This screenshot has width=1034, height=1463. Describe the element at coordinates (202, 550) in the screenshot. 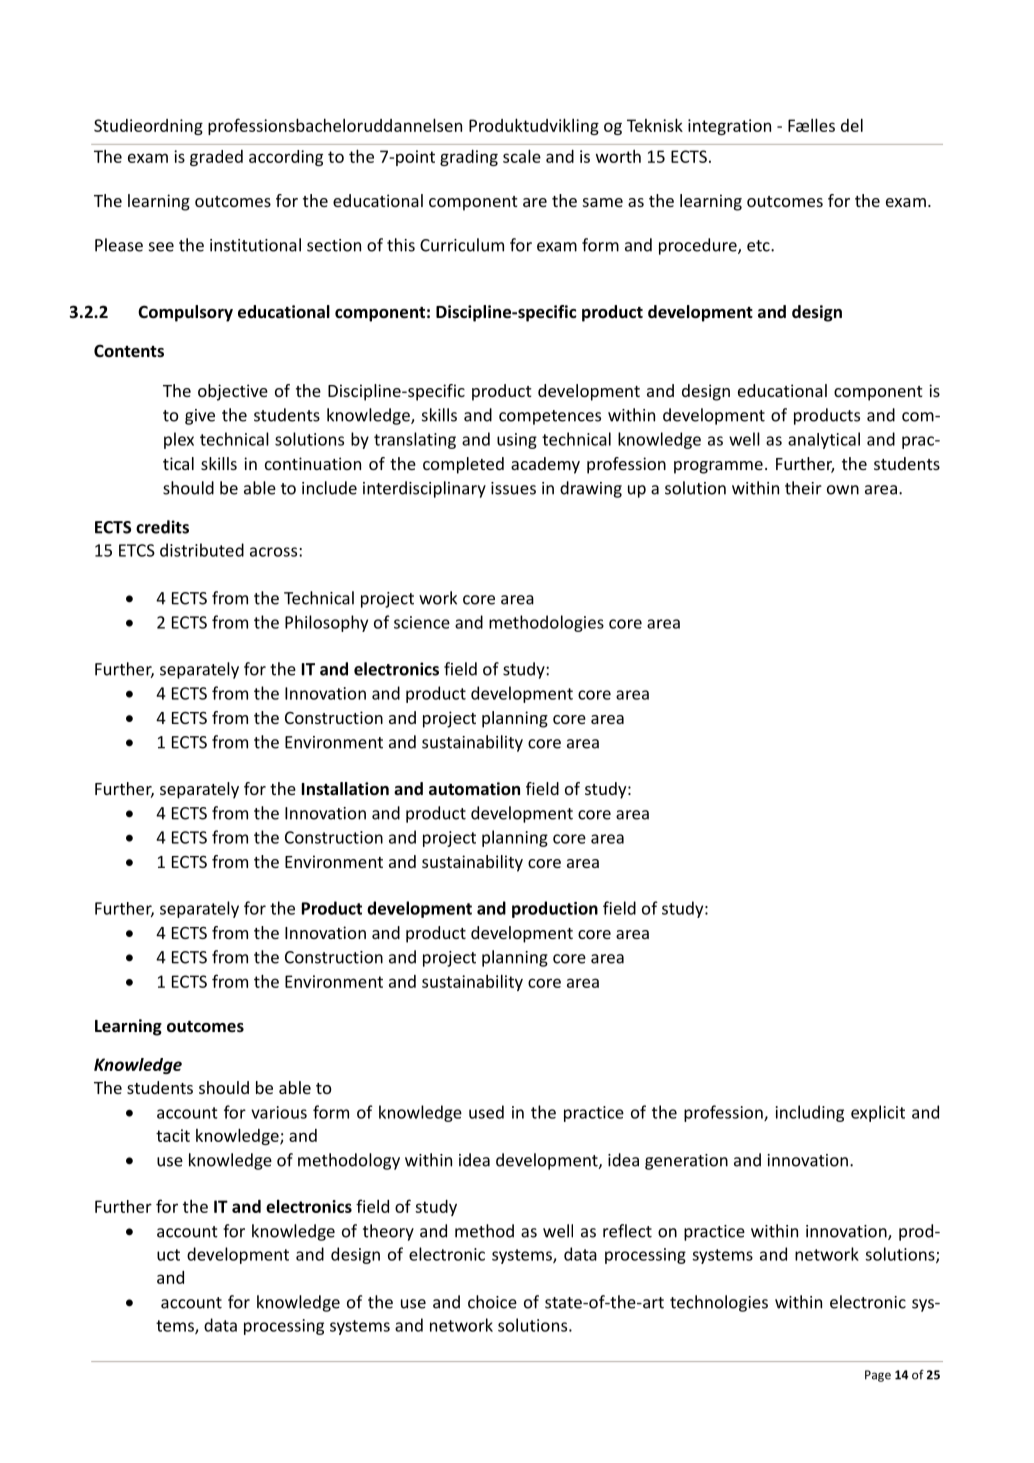

I see `distributed` at that location.
